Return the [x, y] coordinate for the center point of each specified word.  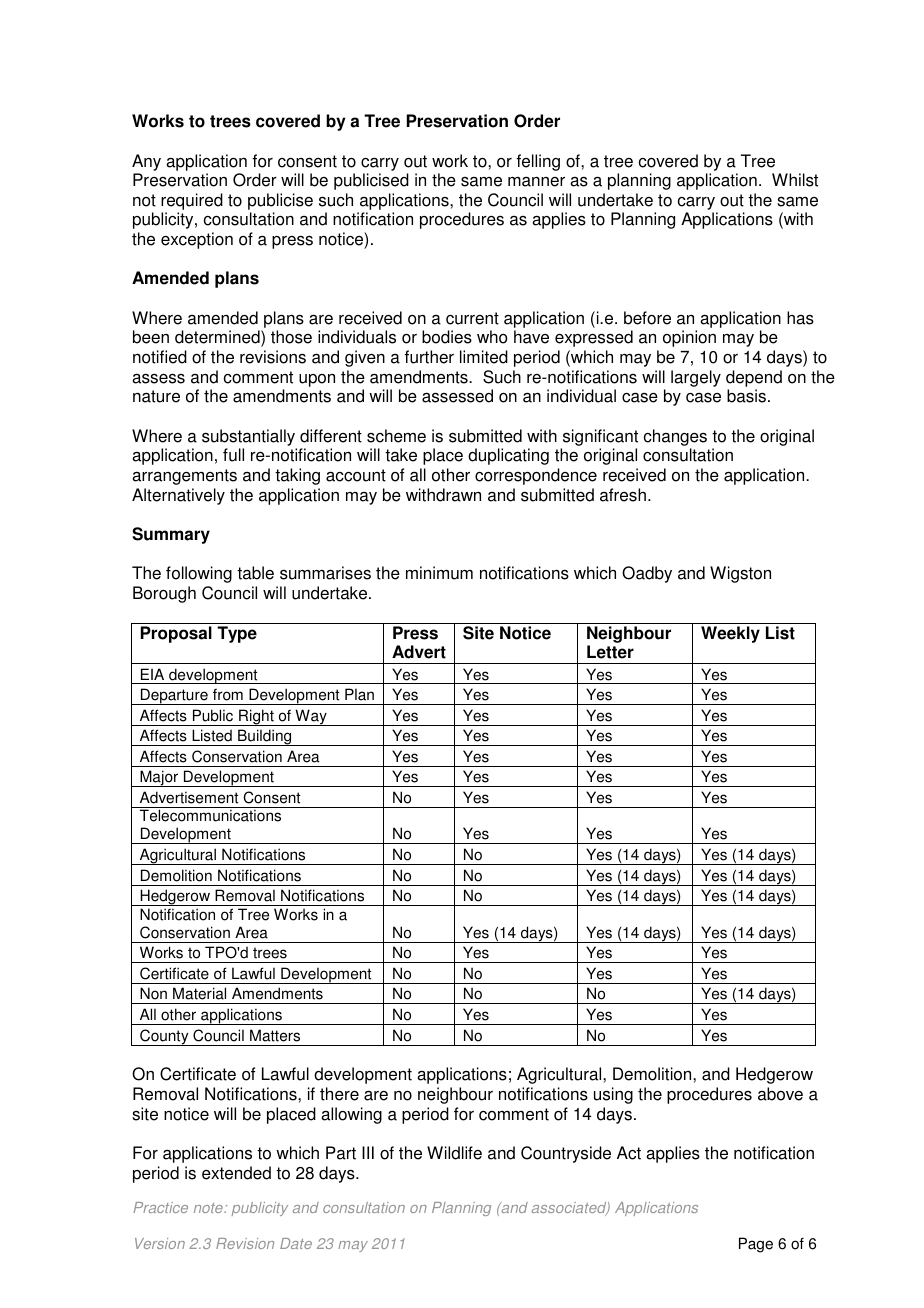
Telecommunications [210, 815]
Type [237, 634]
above [780, 1094]
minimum [439, 573]
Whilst [795, 180]
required [192, 203]
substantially [248, 437]
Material [199, 993]
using [613, 1095]
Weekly [730, 634]
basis [746, 396]
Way [311, 717]
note [209, 1208]
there [339, 1094]
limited [484, 357]
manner [536, 181]
